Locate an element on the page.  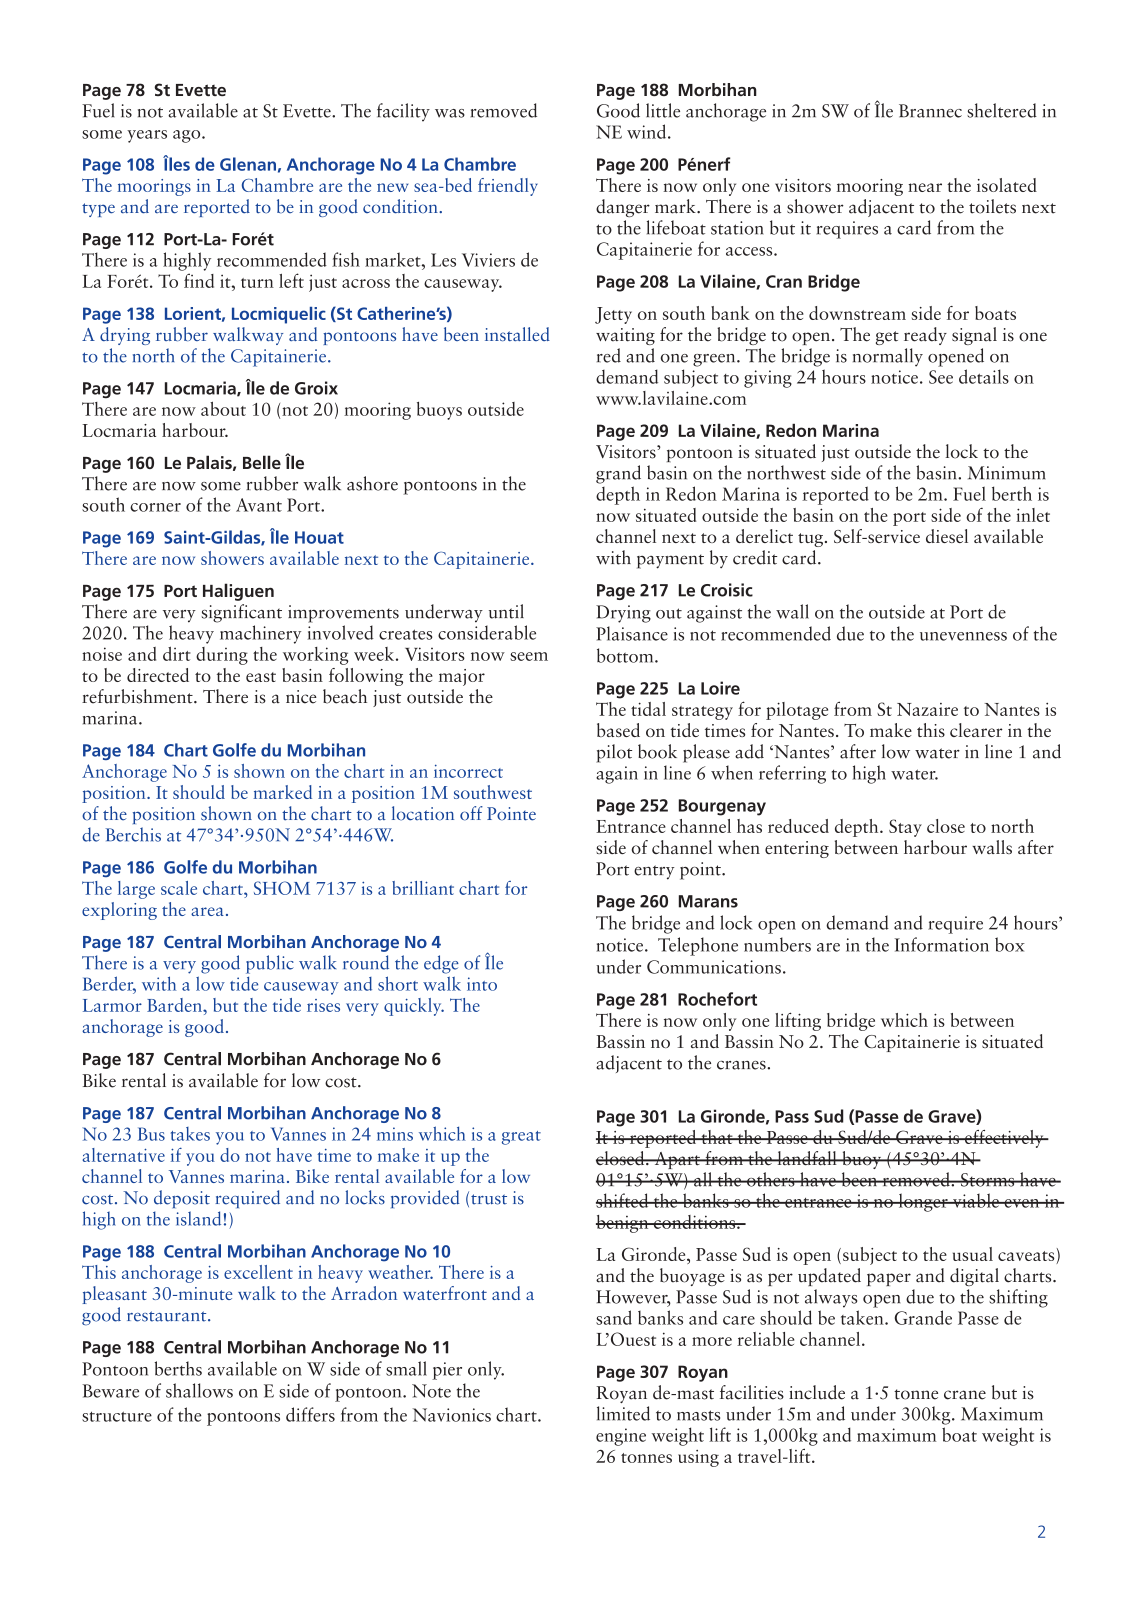
near is located at coordinates (925, 187).
